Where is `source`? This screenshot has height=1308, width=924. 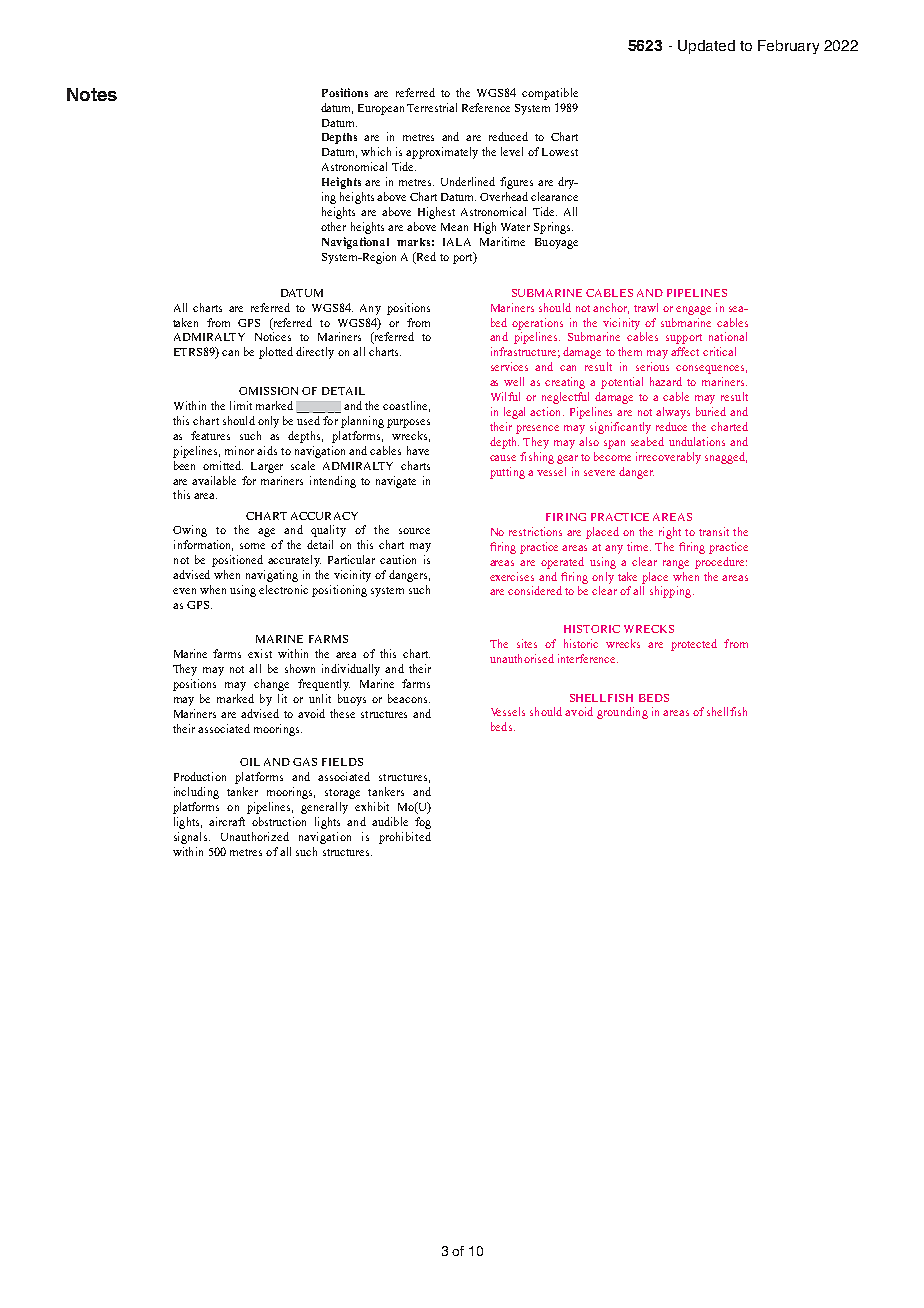
source is located at coordinates (414, 531).
